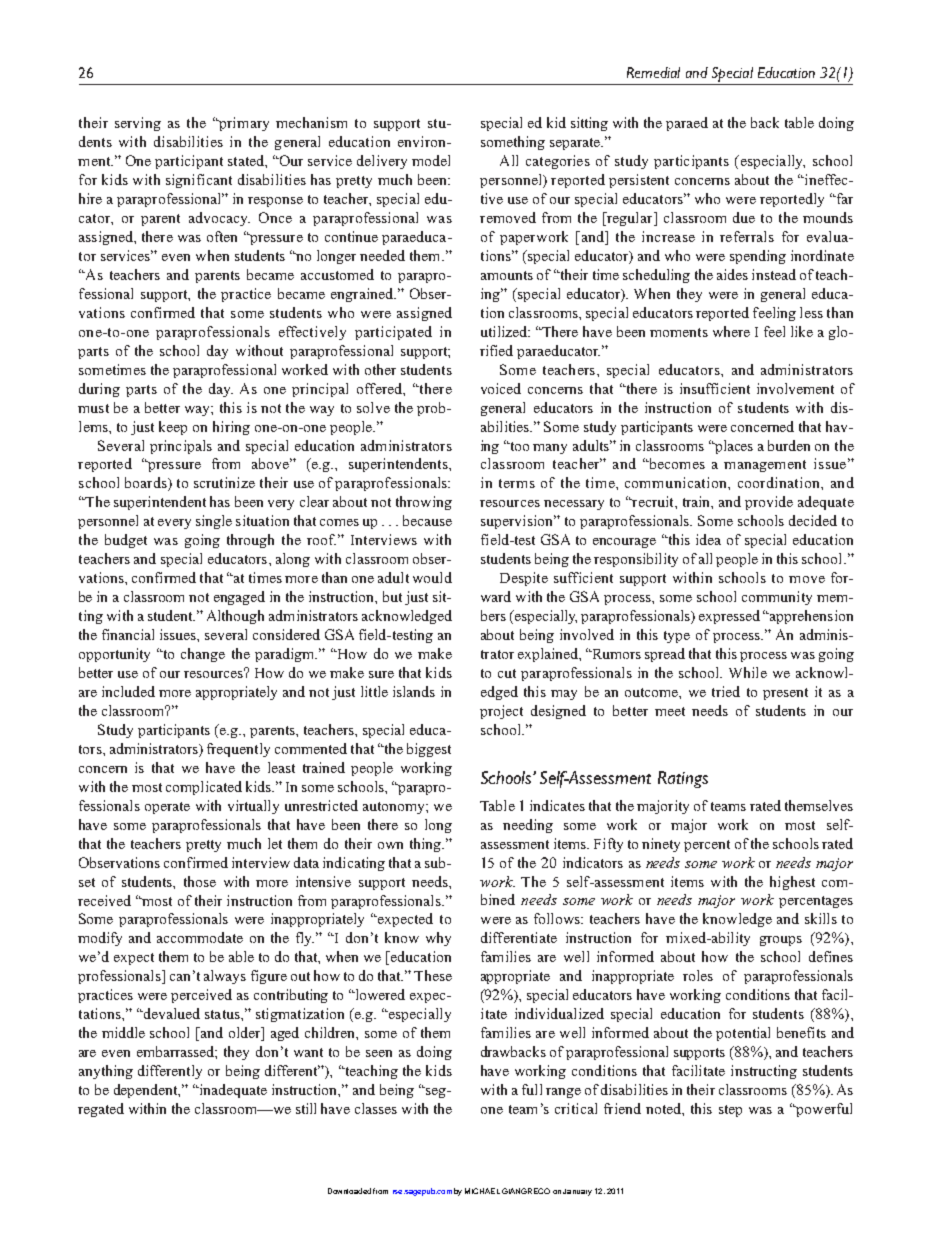 The image size is (952, 1237). I want to click on MICHAEL, so click(482, 1191).
